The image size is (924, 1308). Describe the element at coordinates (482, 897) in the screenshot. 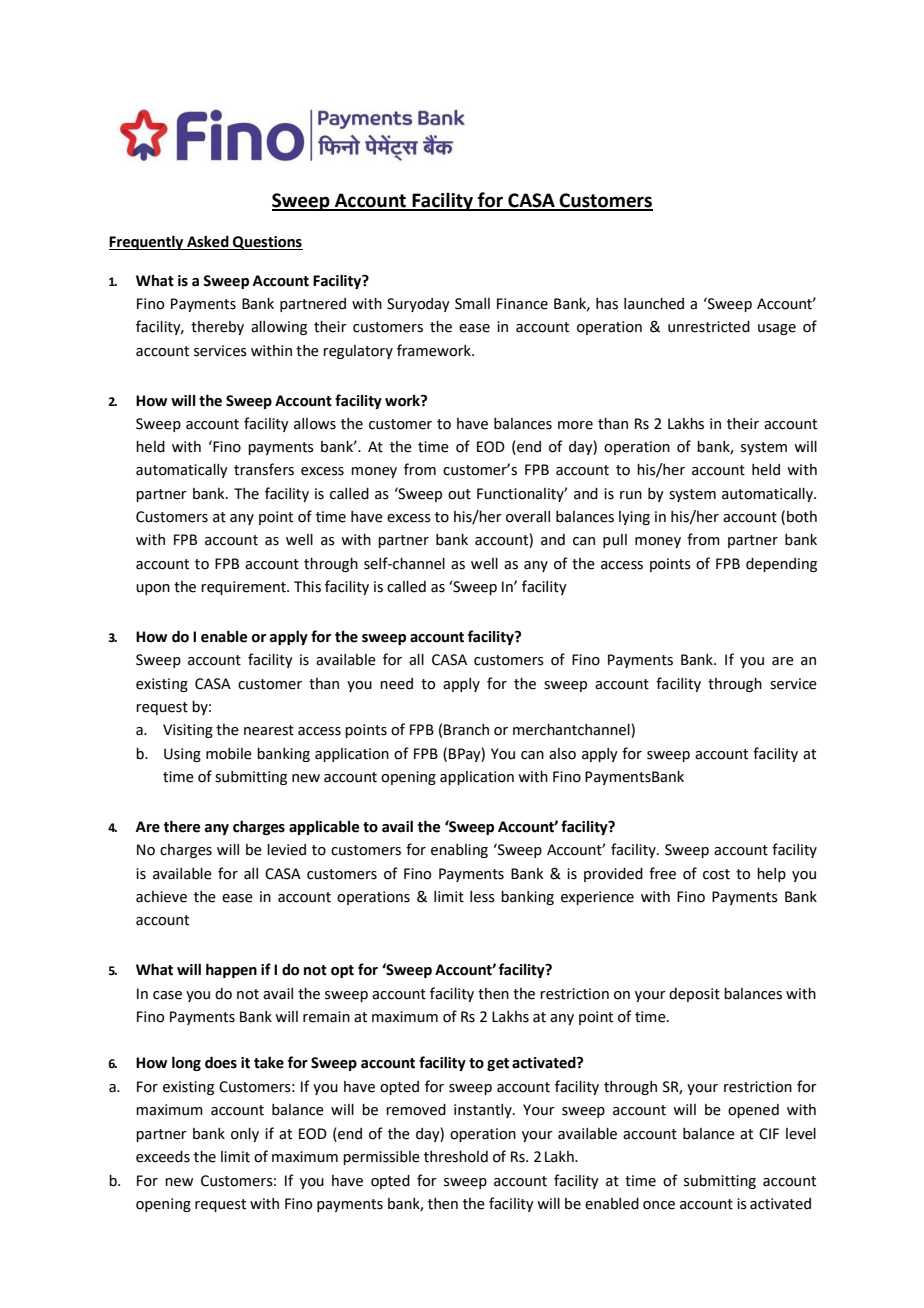

I see `less` at that location.
